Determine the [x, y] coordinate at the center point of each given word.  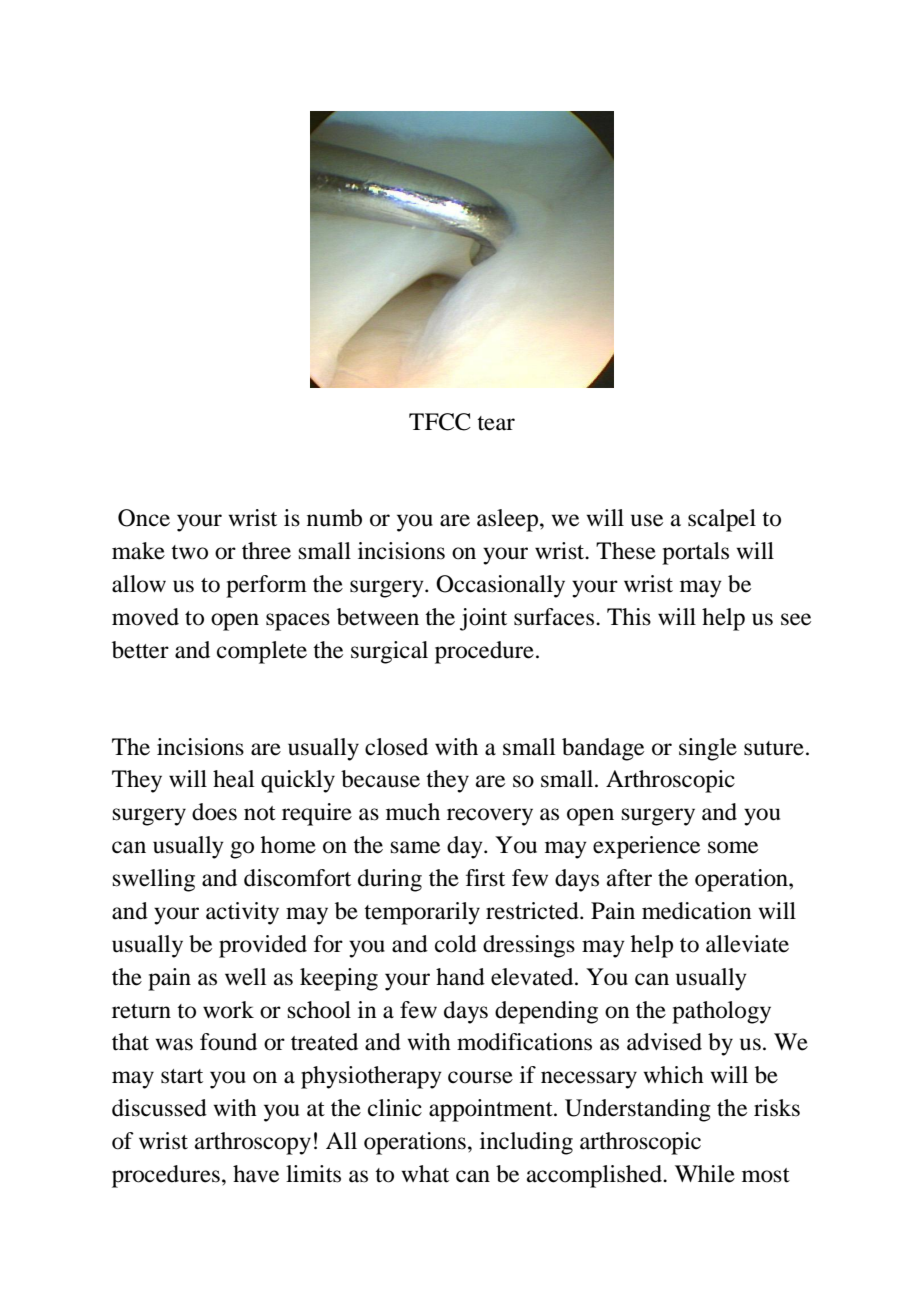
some [733, 847]
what [425, 1174]
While [705, 1174]
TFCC [440, 422]
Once [144, 518]
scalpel [722, 520]
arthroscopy [253, 1143]
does [214, 812]
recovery [490, 817]
